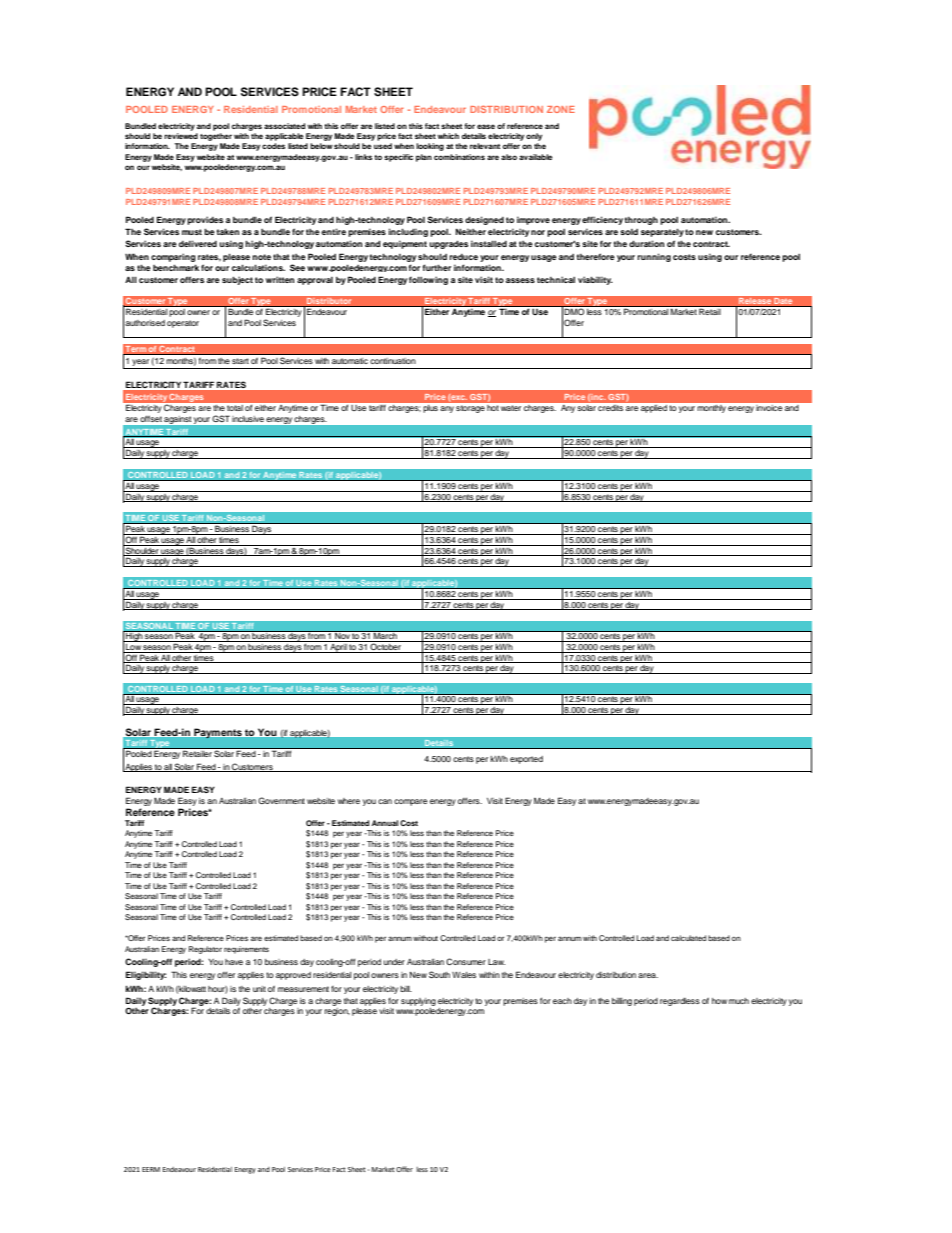 Image resolution: width=952 pixels, height=1233 pixels. What do you see at coordinates (561, 109) in the screenshot?
I see `ZONE` at bounding box center [561, 109].
